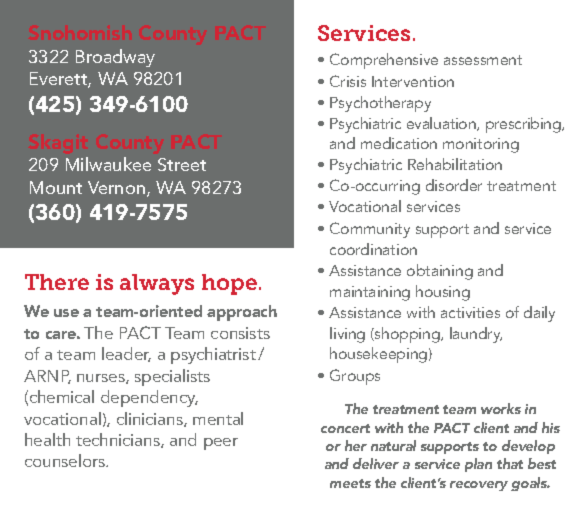 This screenshot has height=514, width=587. Describe the element at coordinates (483, 60) in the screenshot. I see `assessment` at that location.
